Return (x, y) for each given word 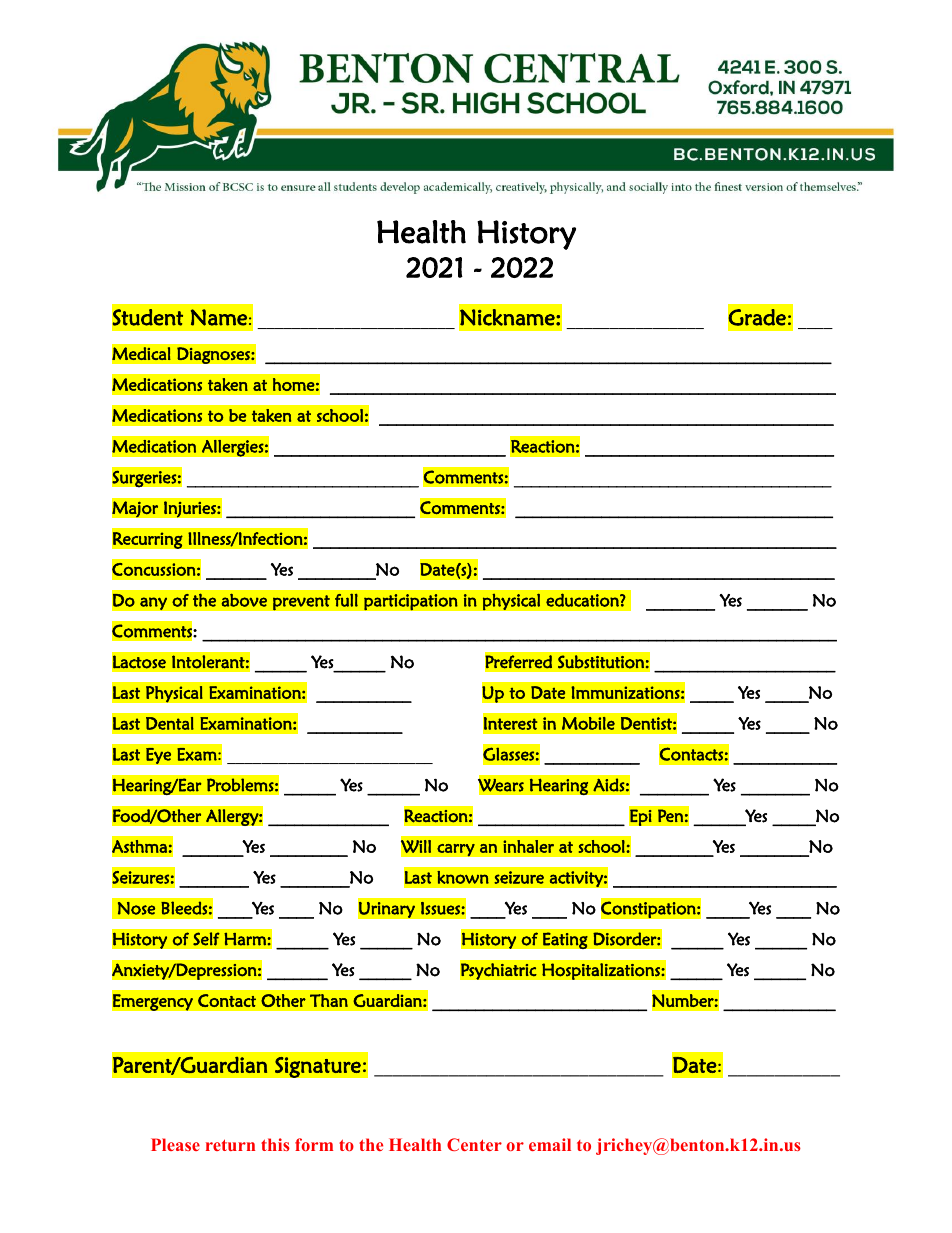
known (463, 877)
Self (206, 939)
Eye (159, 756)
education (583, 600)
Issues (441, 908)
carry (456, 850)
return (230, 1145)
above (244, 600)
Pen (670, 815)
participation (411, 602)
